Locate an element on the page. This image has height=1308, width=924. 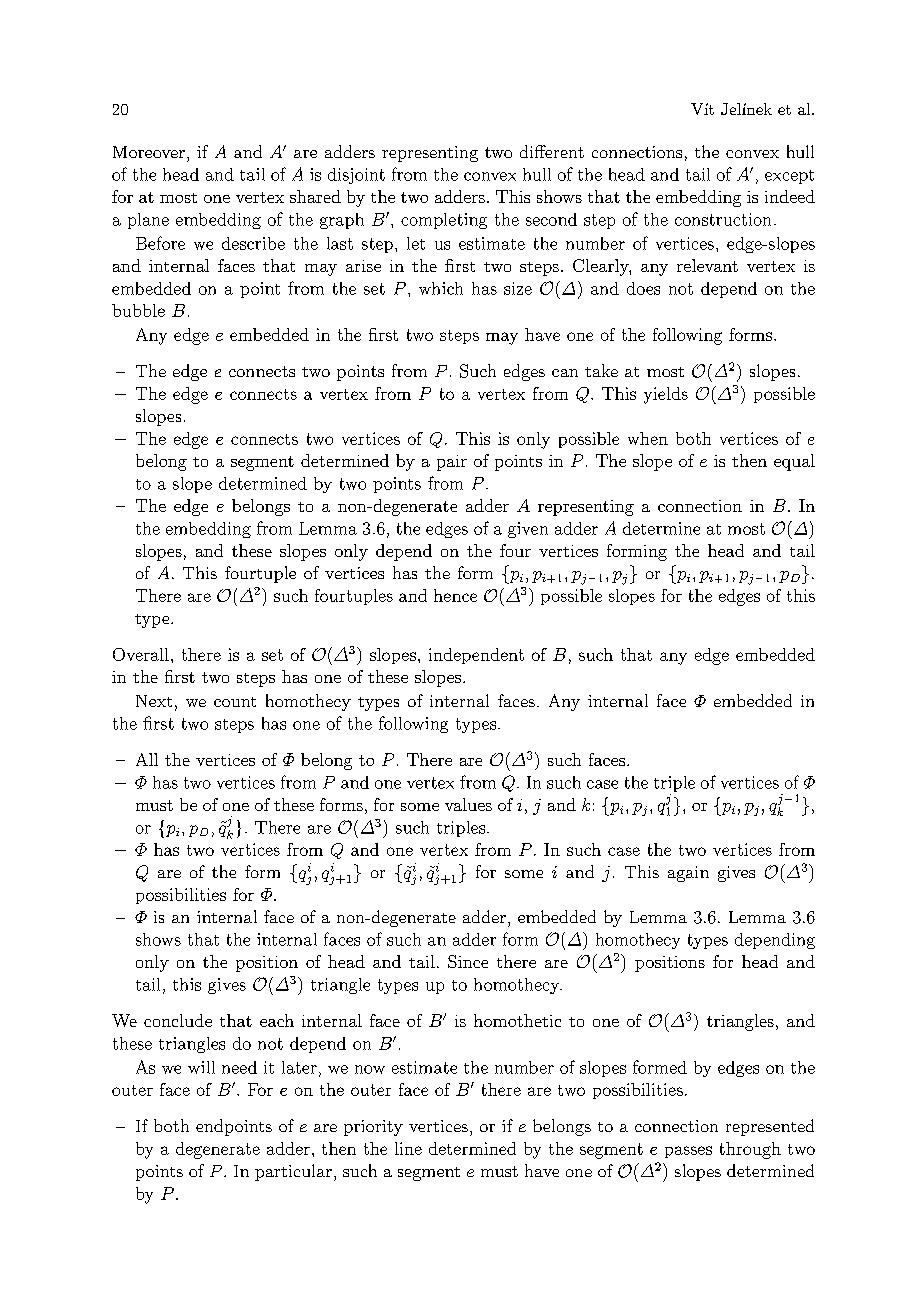
pair is located at coordinates (452, 463).
